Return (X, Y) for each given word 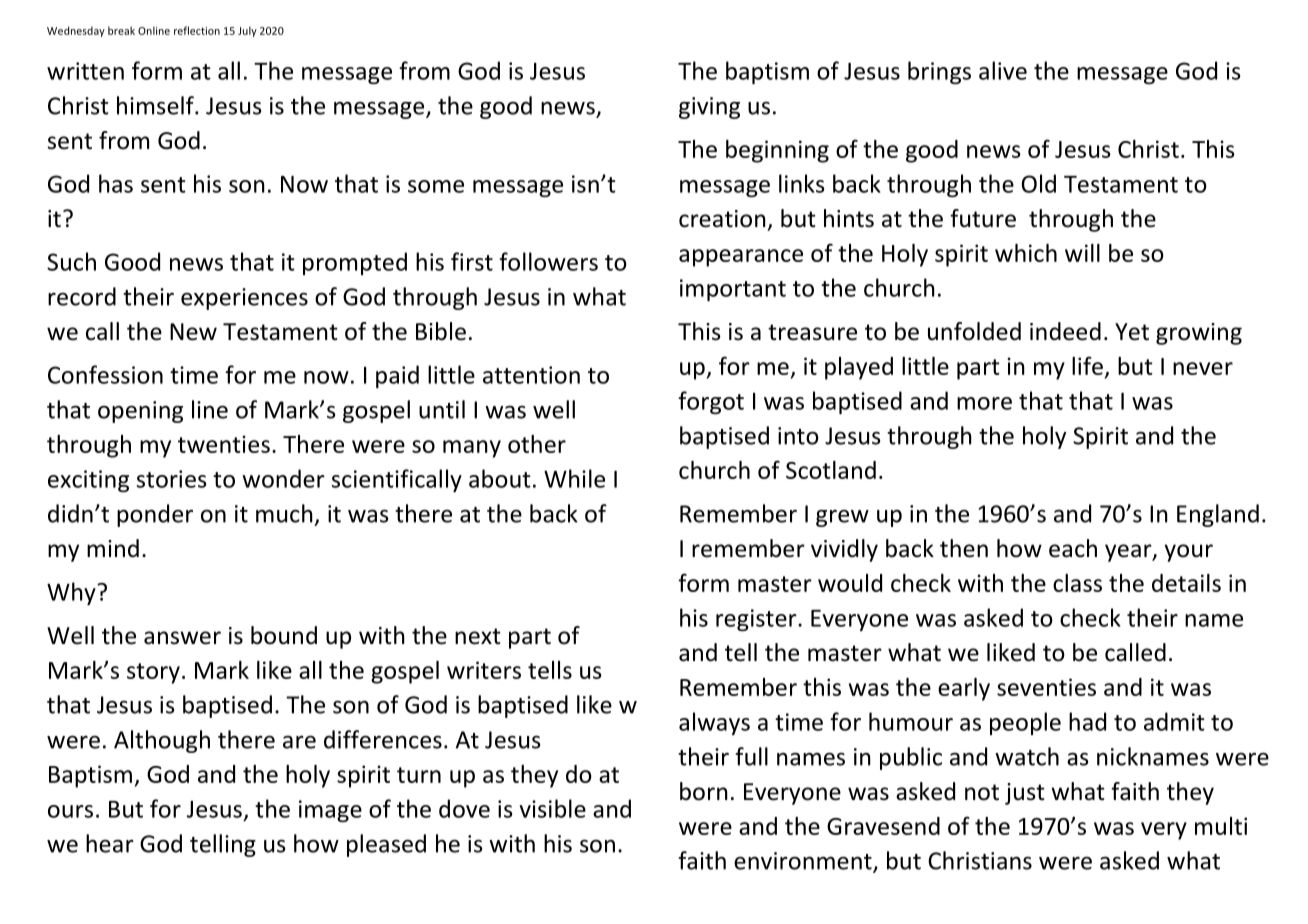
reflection (197, 30)
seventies (1046, 687)
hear (110, 843)
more (984, 403)
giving (709, 108)
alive (1003, 70)
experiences (244, 299)
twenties (224, 444)
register (757, 620)
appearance (741, 258)
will (1082, 253)
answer (182, 638)
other (537, 444)
